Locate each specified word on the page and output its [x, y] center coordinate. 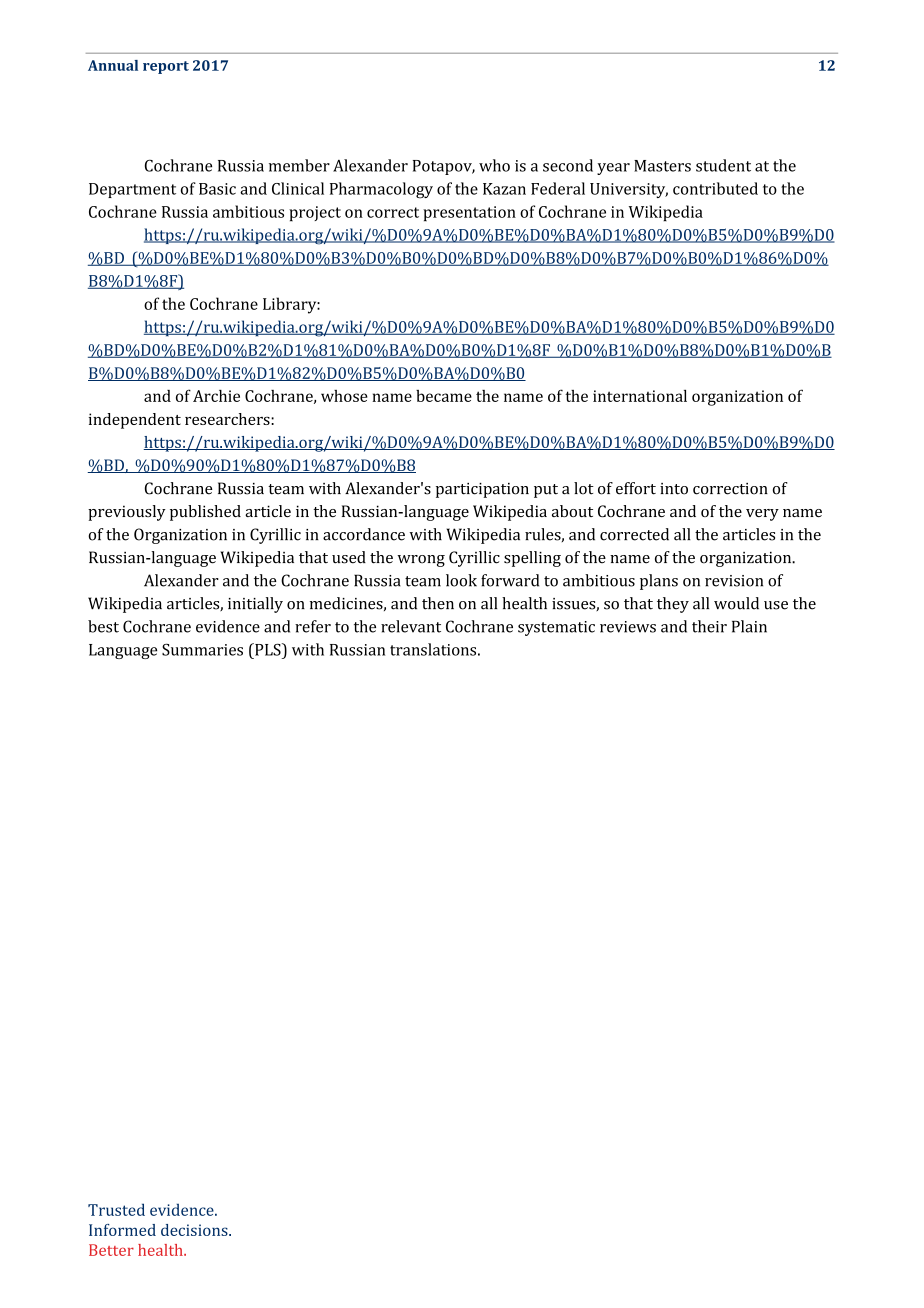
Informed [122, 1230]
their [709, 626]
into [674, 489]
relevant [411, 626]
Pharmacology [381, 190]
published [205, 513]
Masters [662, 166]
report [166, 67]
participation [482, 490]
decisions [195, 1230]
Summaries [202, 650]
